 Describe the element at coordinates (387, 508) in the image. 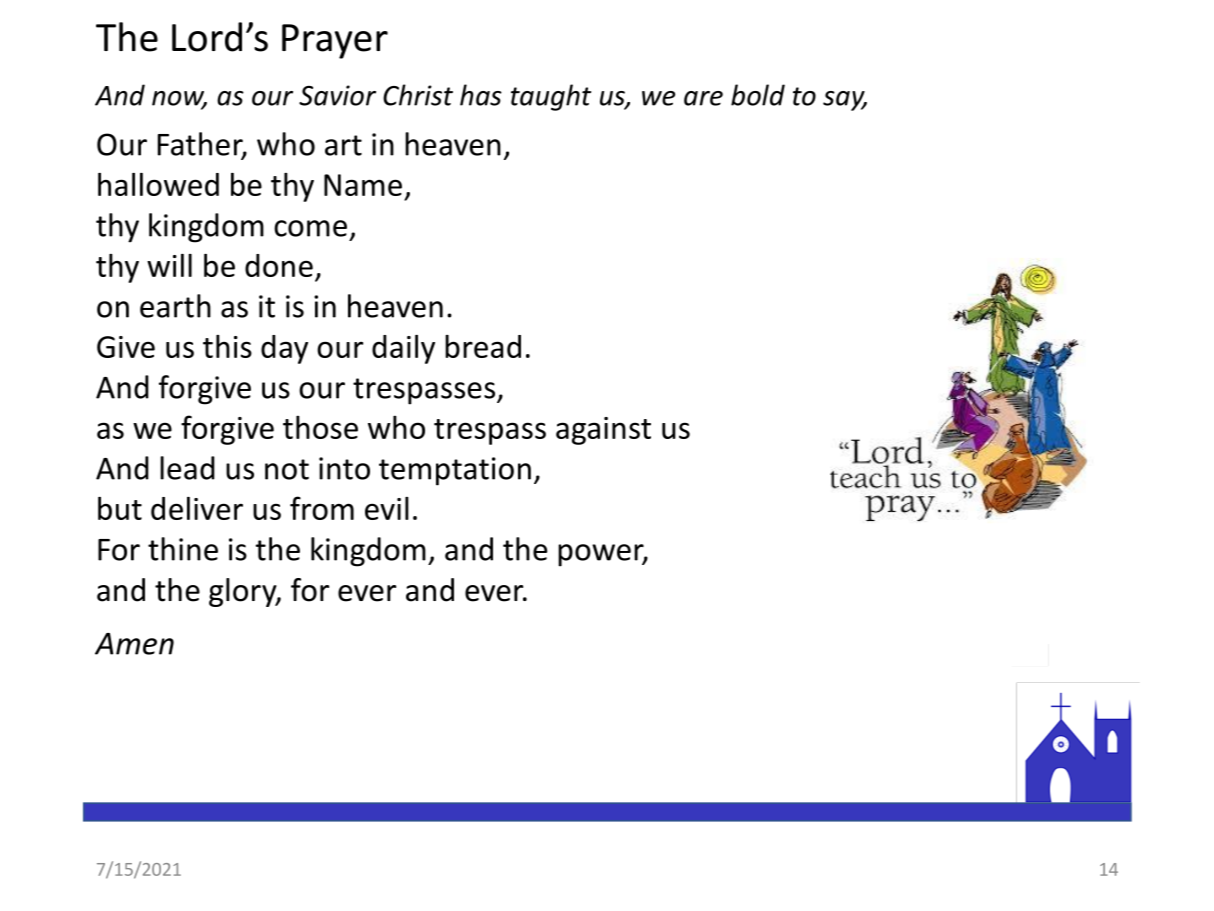

I see `evil` at that location.
